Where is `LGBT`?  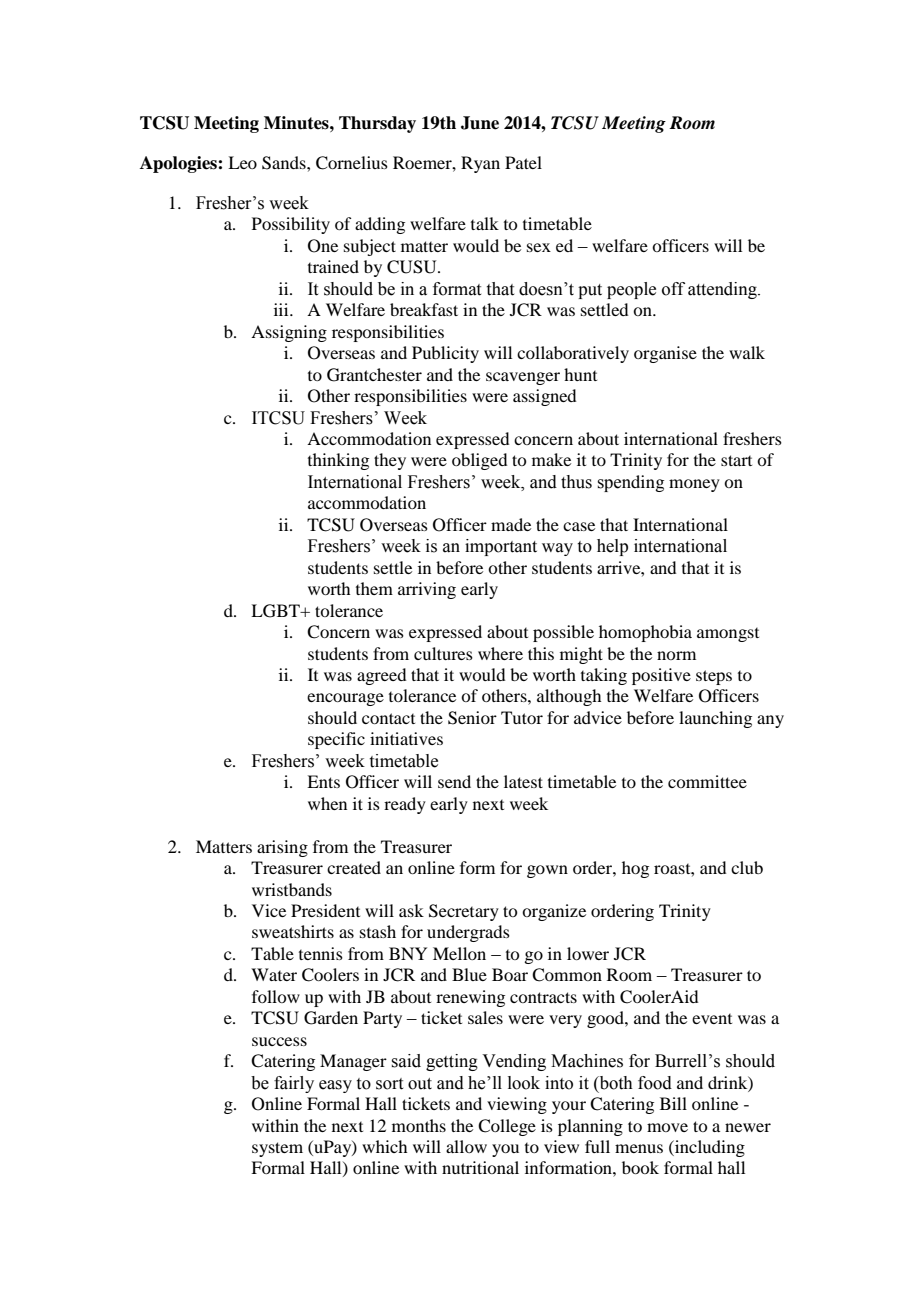
LGBT is located at coordinates (276, 611).
